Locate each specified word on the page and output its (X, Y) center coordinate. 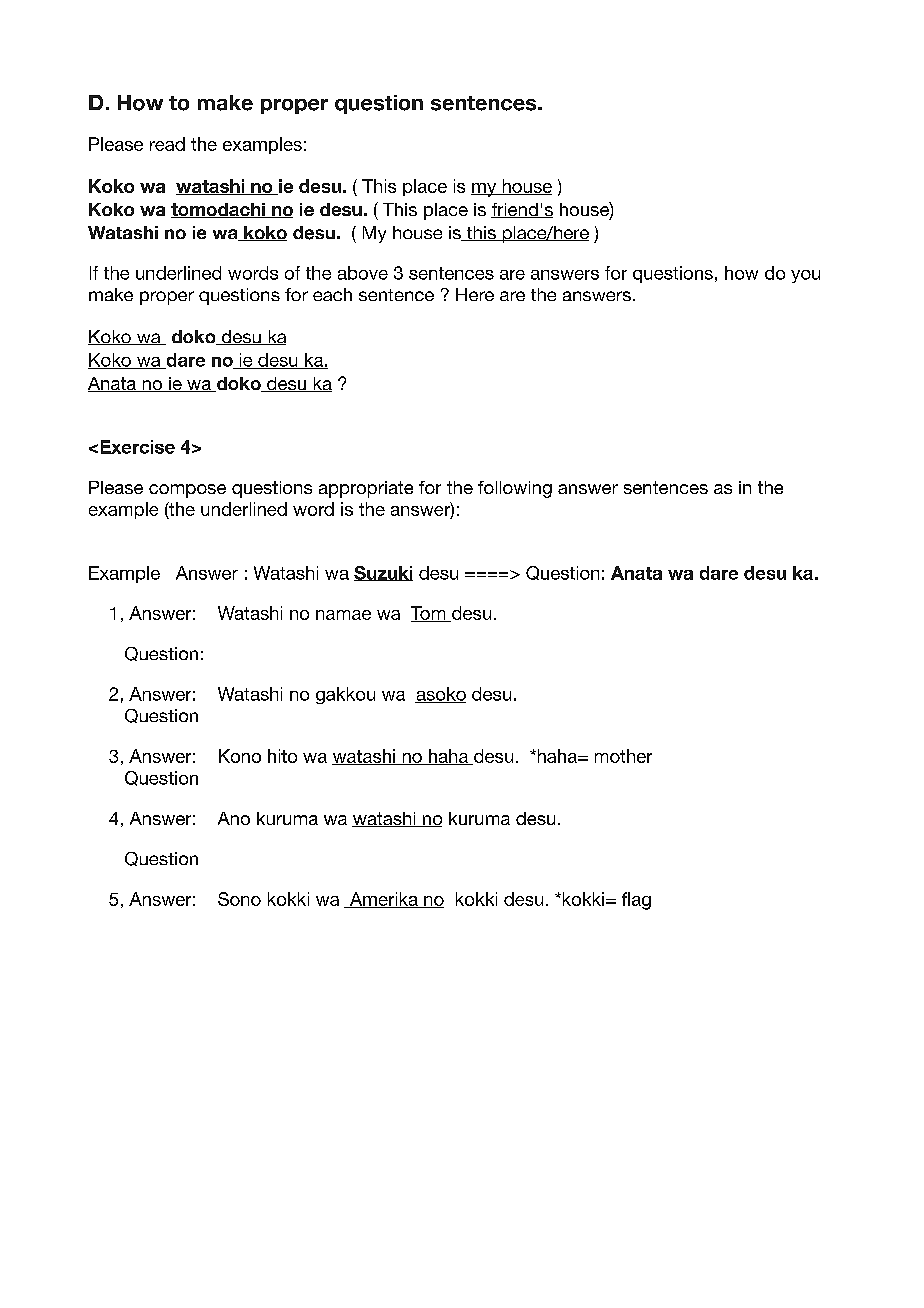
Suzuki (383, 573)
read (167, 144)
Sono (239, 899)
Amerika (383, 900)
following (515, 489)
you (805, 276)
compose (187, 491)
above (363, 273)
